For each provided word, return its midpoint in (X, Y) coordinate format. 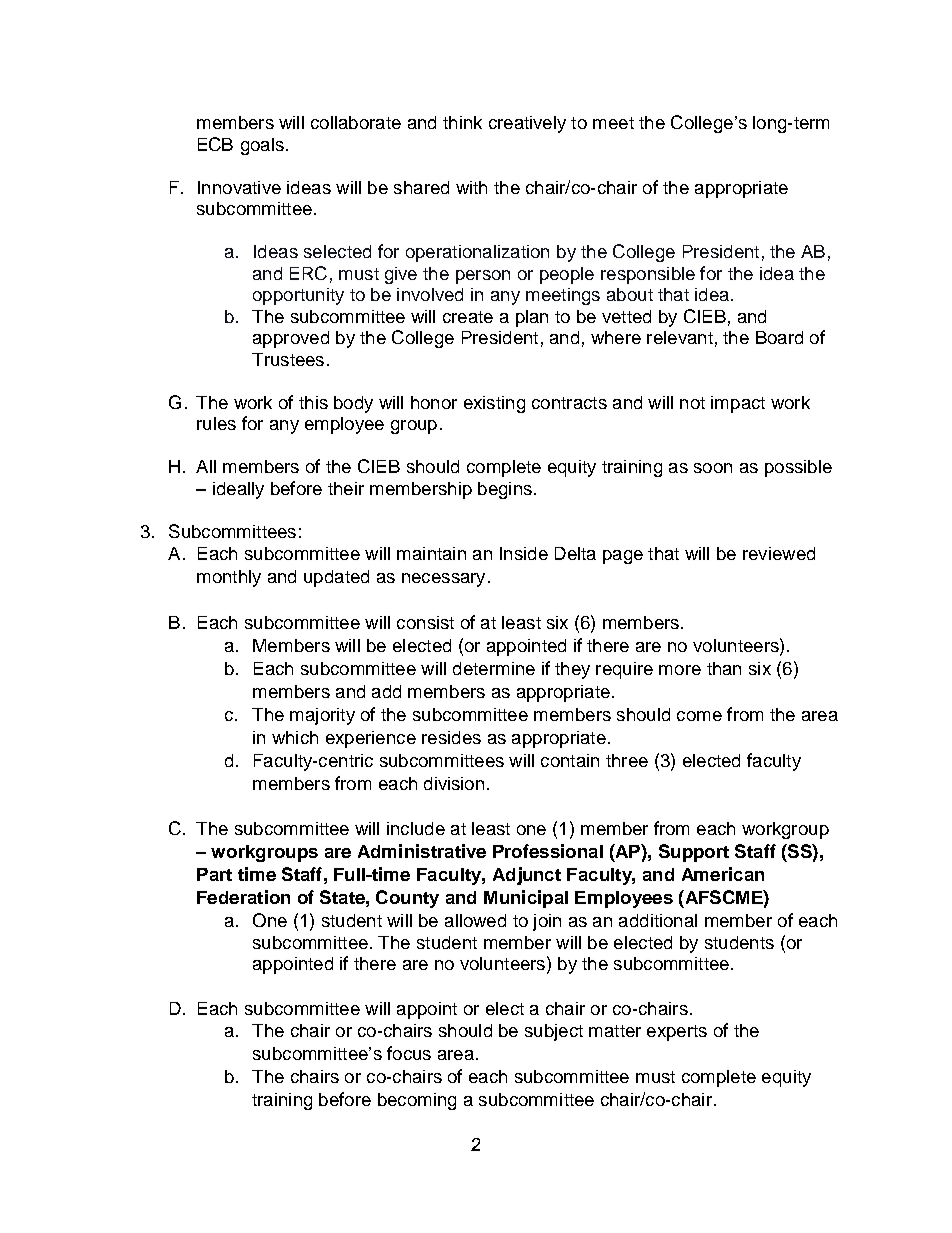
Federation (243, 897)
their (346, 488)
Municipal (526, 899)
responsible (648, 275)
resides (451, 737)
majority (322, 716)
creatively (527, 124)
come (699, 716)
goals (262, 146)
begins (505, 490)
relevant (680, 337)
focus (409, 1053)
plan (532, 318)
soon (713, 468)
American (723, 874)
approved (291, 339)
